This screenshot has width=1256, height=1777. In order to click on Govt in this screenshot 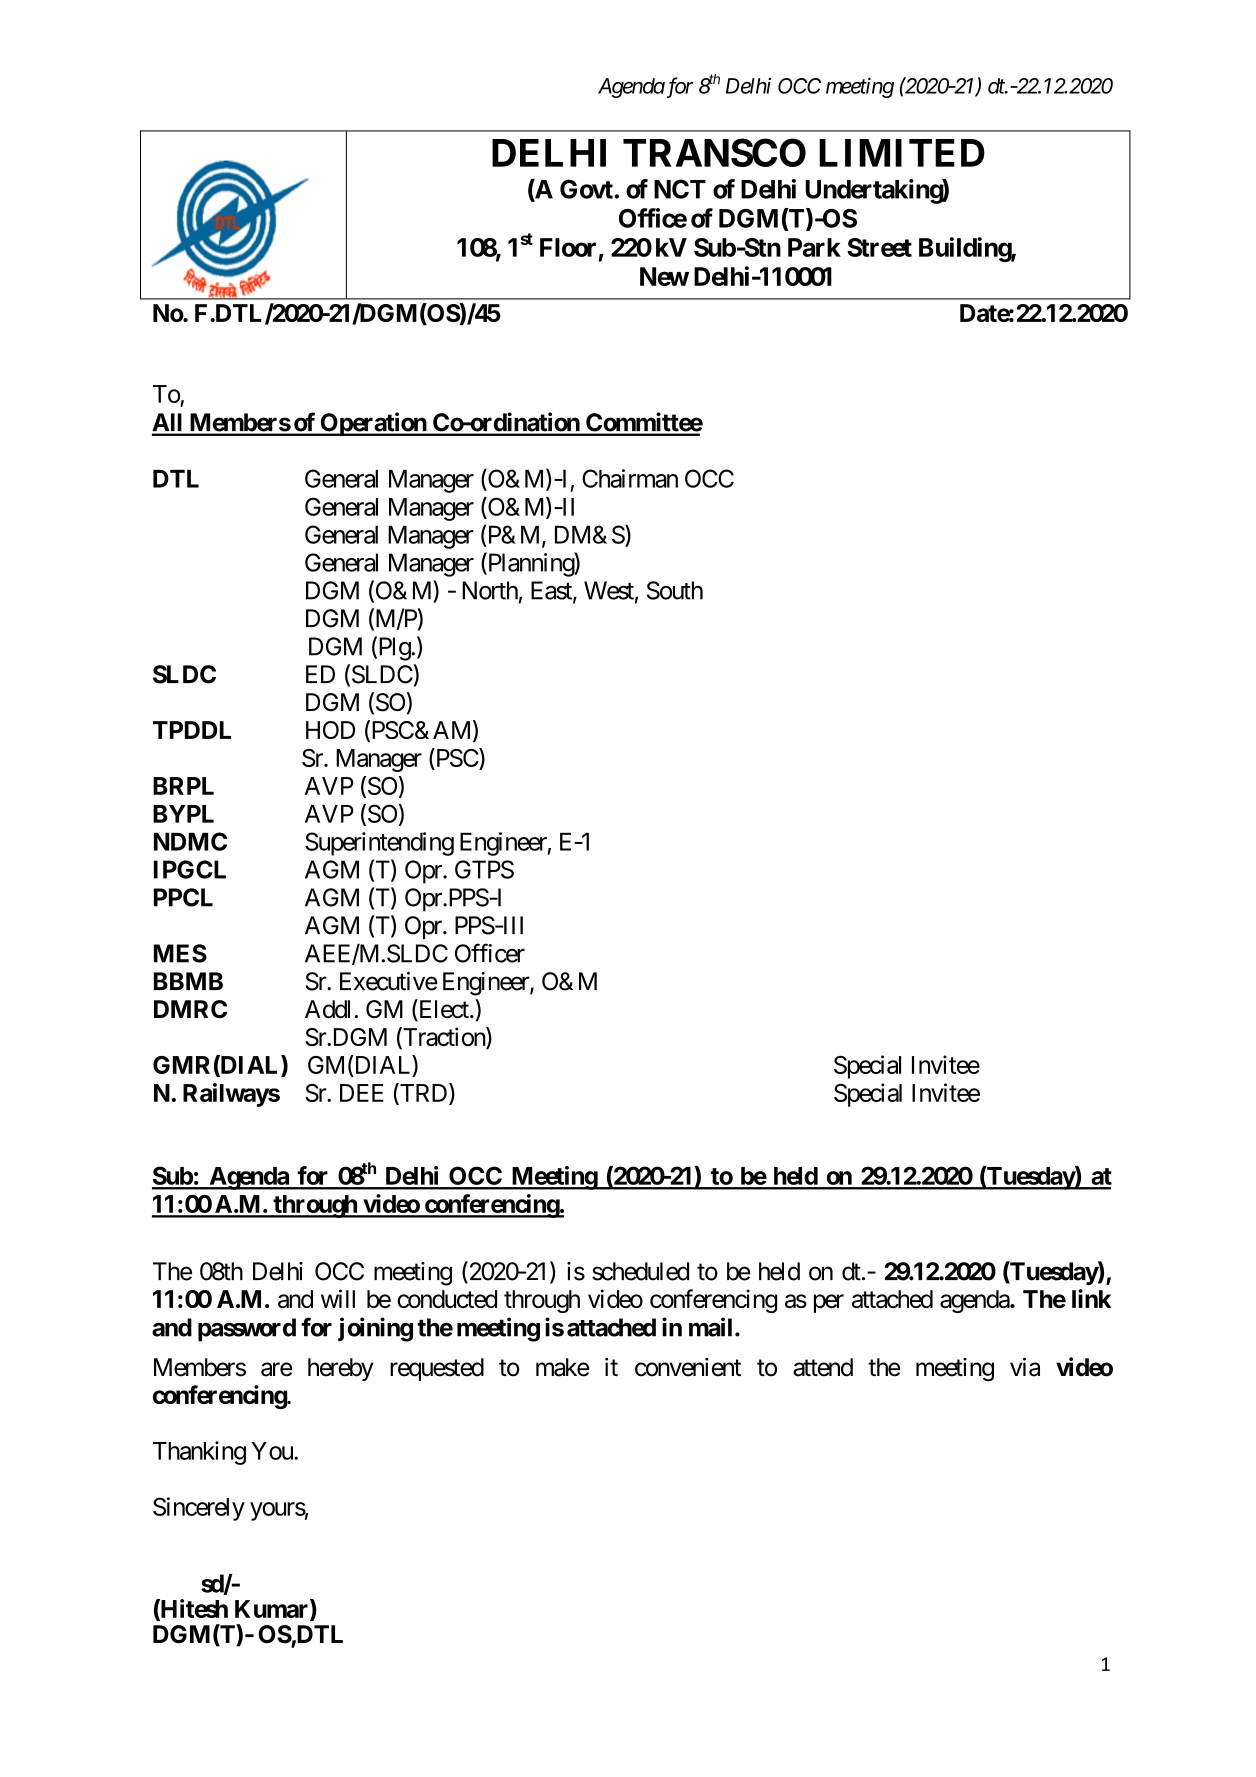, I will do `click(587, 189)`.
